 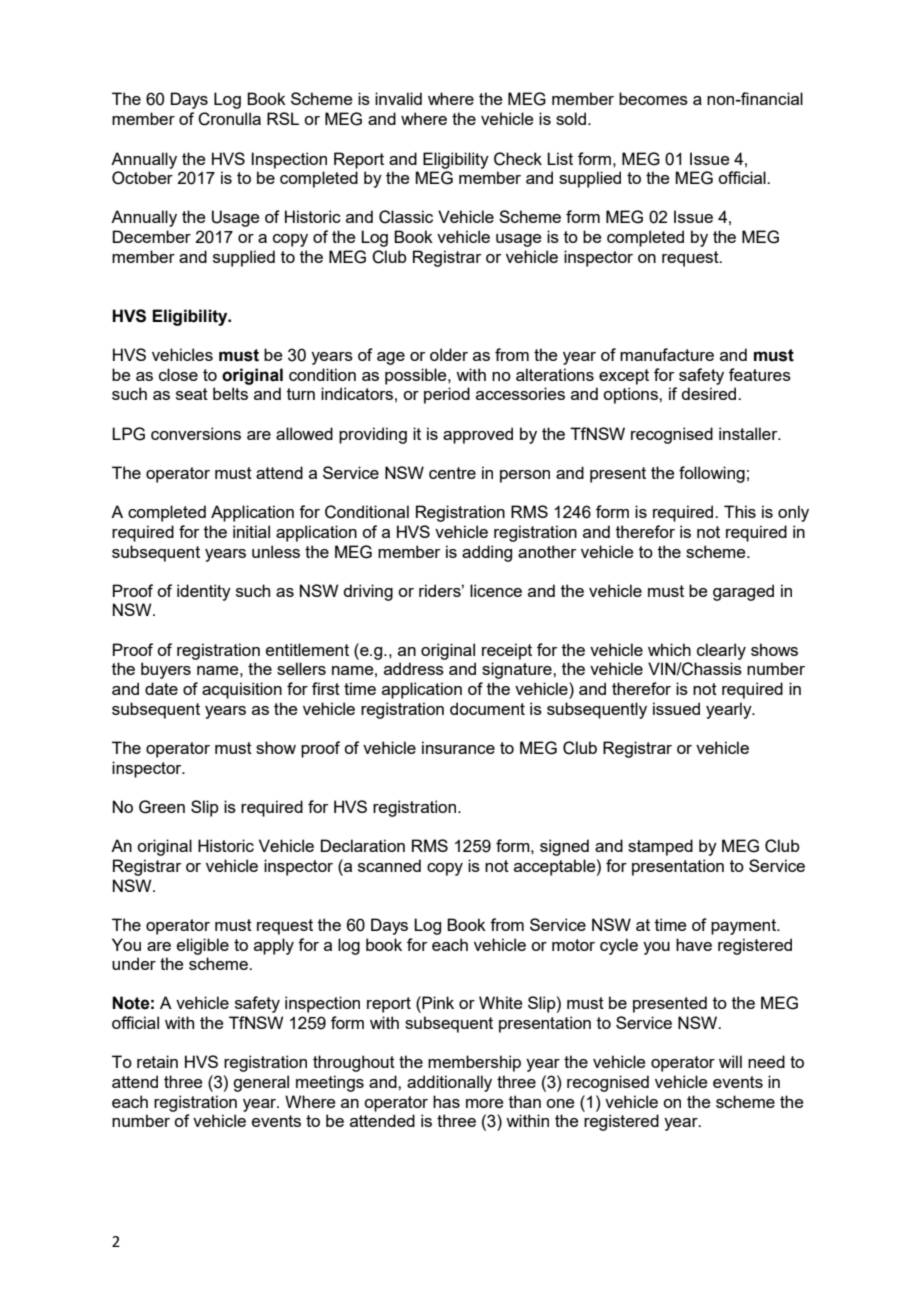 I want to click on October, so click(x=142, y=178).
